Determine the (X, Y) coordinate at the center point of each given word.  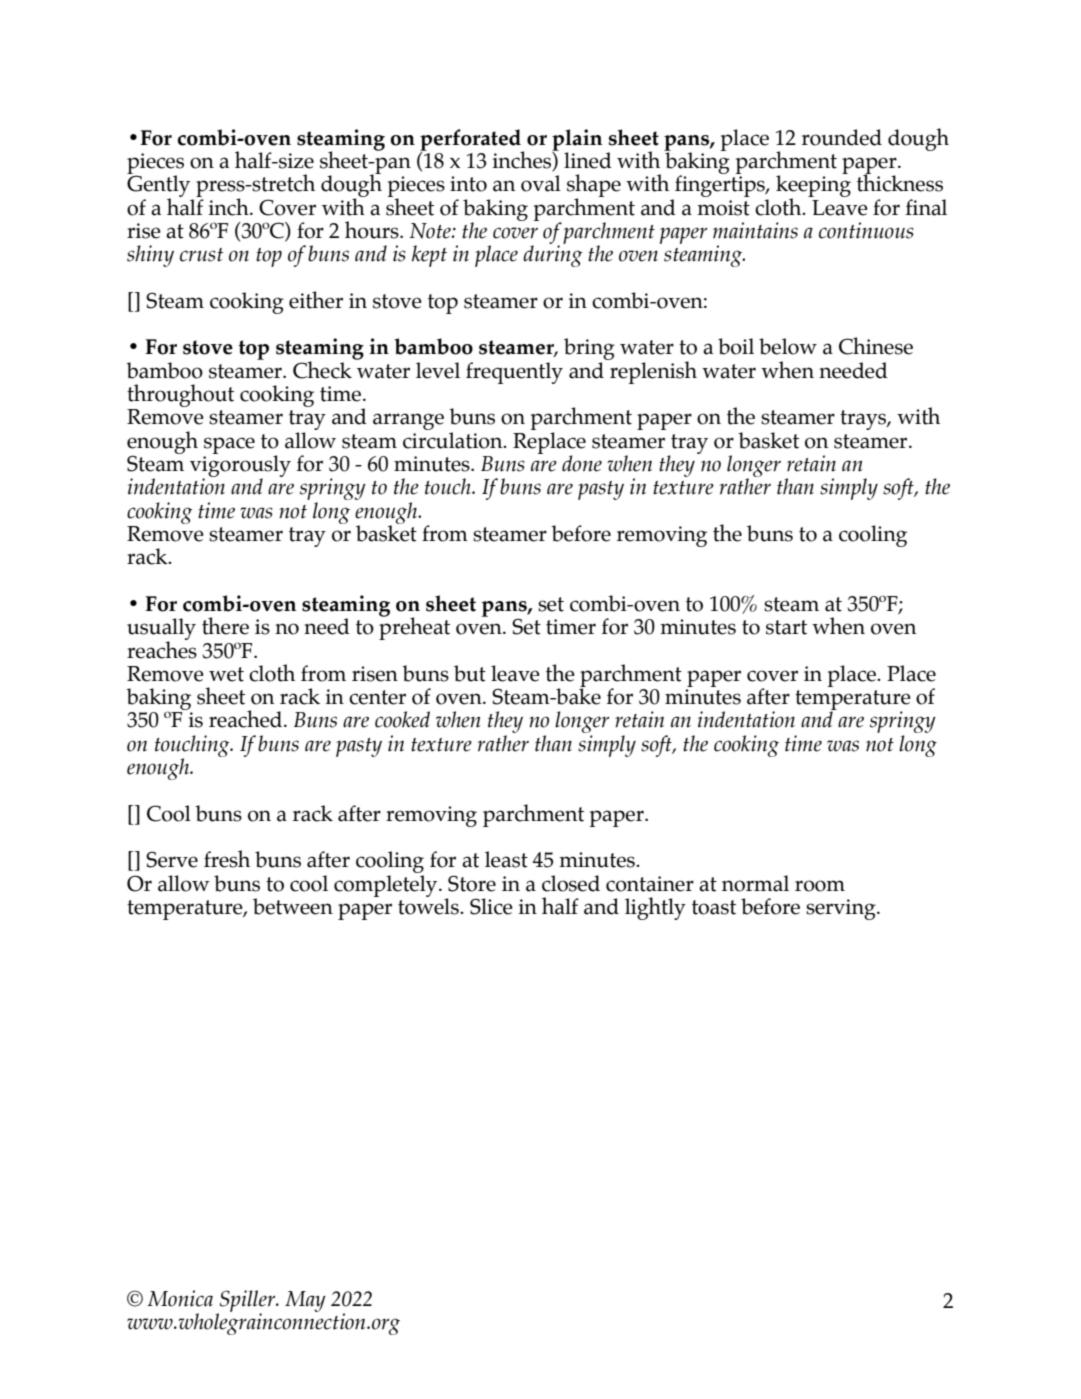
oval (541, 183)
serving (842, 909)
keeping (813, 186)
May (305, 1301)
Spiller (247, 1302)
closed (571, 883)
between (293, 906)
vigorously (240, 466)
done (582, 463)
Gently (160, 186)
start (786, 627)
